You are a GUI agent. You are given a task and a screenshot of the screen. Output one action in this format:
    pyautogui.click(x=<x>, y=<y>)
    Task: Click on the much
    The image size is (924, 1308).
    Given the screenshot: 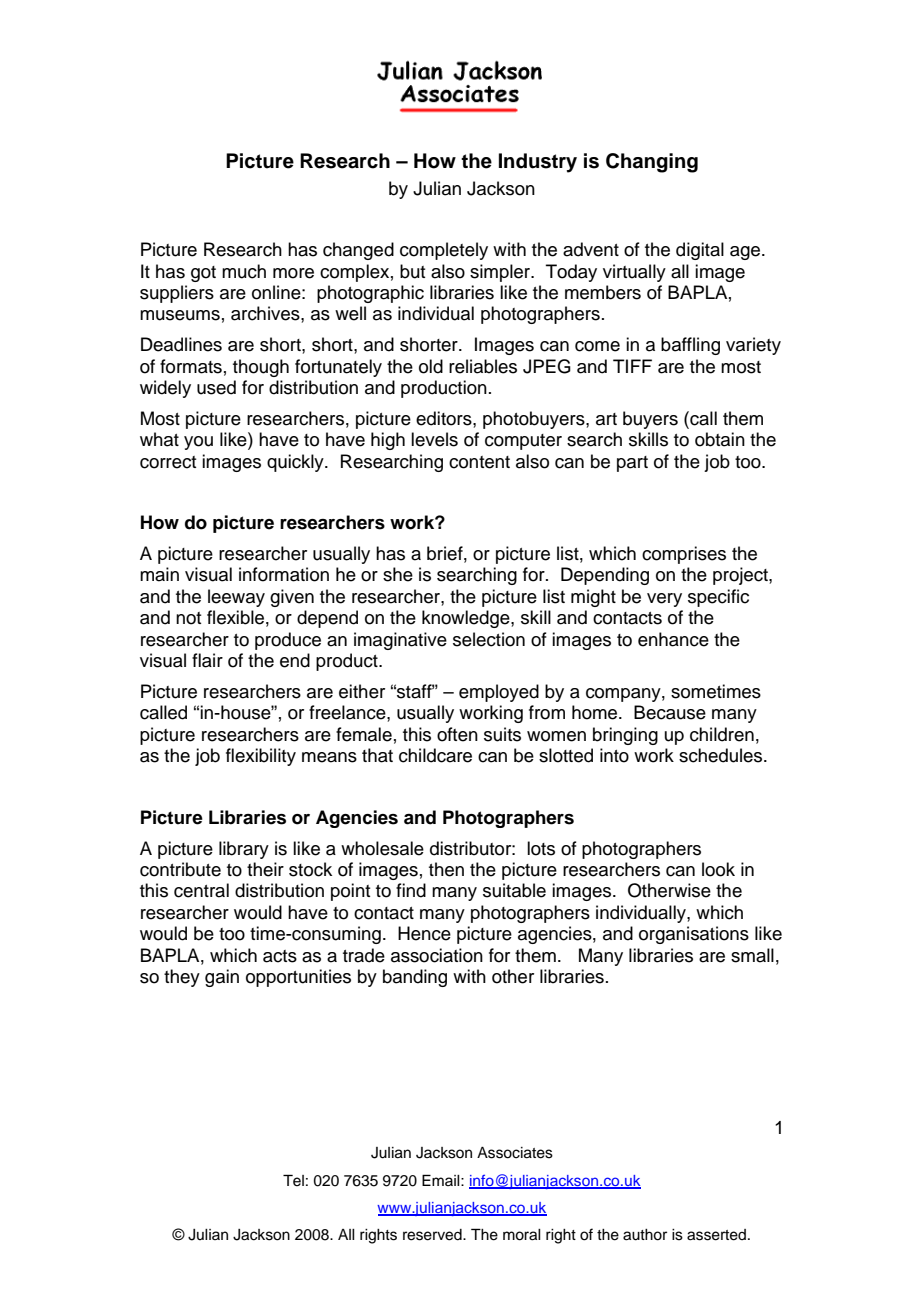 What is the action you would take?
    pyautogui.click(x=244, y=271)
